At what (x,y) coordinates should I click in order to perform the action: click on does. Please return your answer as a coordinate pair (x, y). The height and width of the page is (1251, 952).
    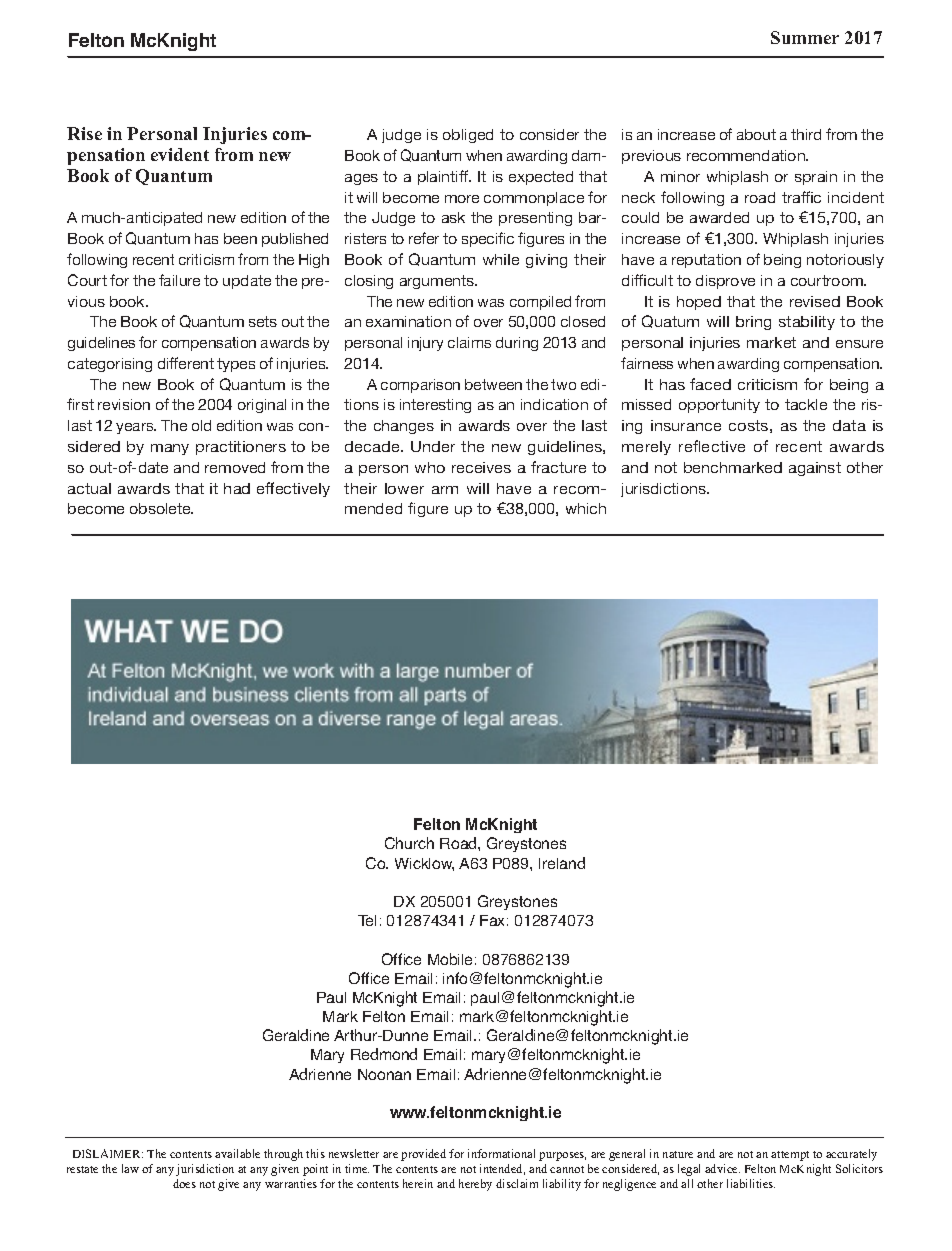
    Looking at the image, I should click on (184, 1183).
